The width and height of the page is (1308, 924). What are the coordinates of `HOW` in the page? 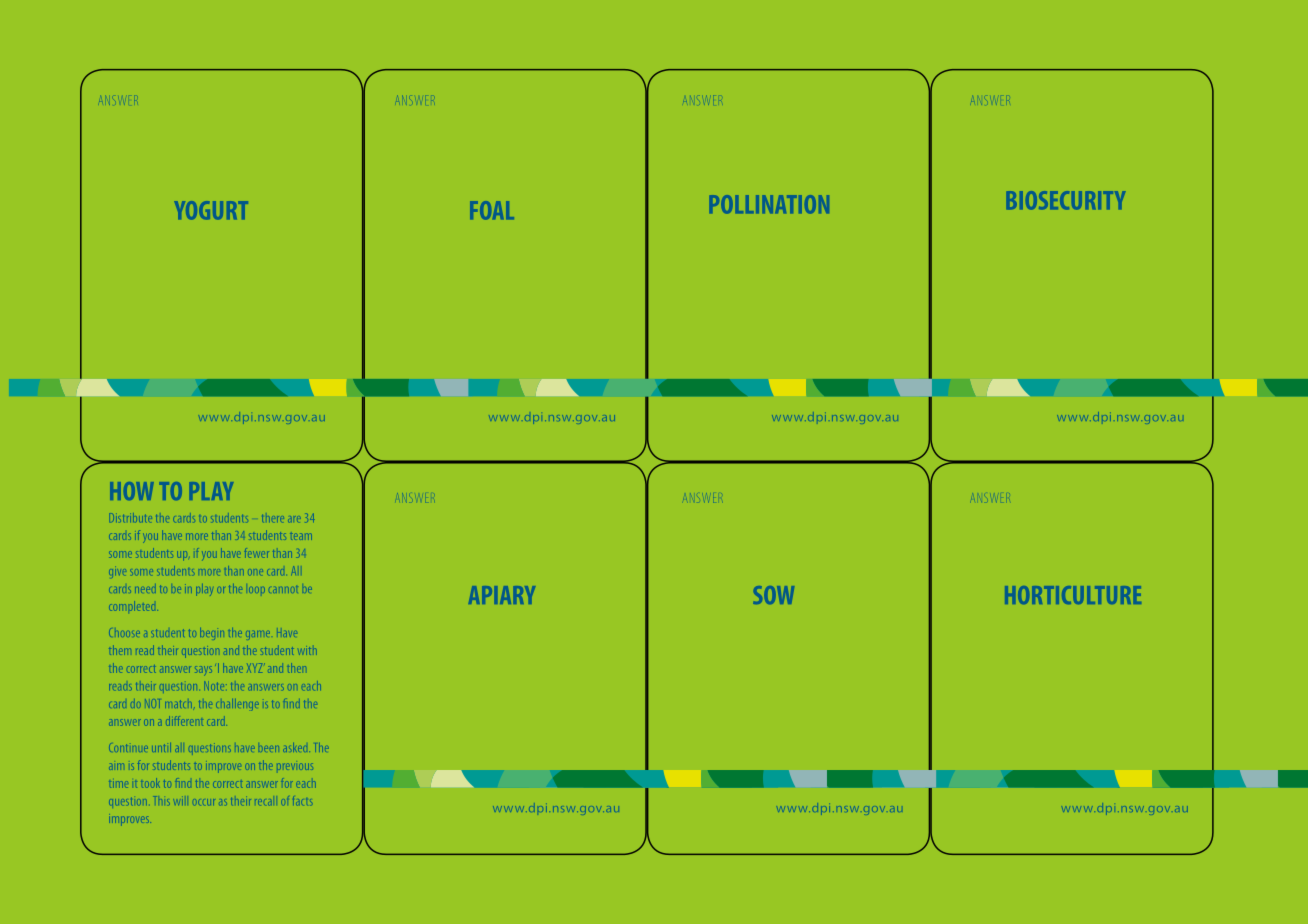 It's located at (132, 491).
